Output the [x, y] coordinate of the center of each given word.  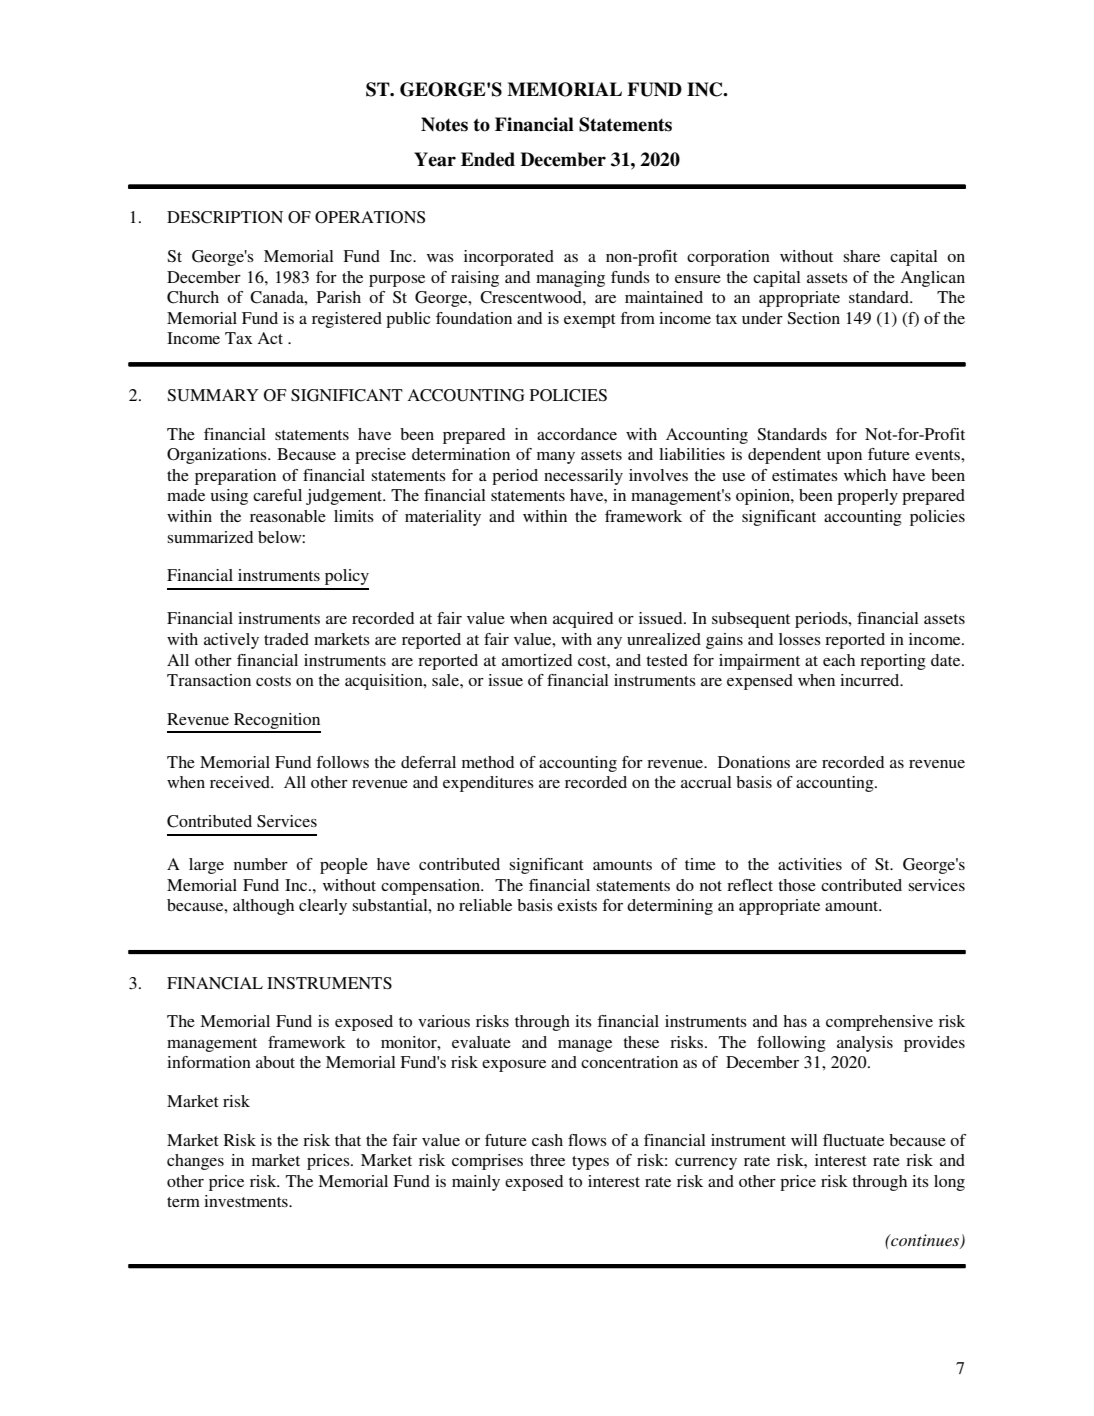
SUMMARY [213, 395]
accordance [577, 434]
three [547, 1160]
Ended [488, 159]
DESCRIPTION [225, 217]
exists [577, 905]
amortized [537, 660]
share [861, 256]
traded [286, 639]
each [839, 660]
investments [247, 1201]
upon [844, 458]
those [797, 885]
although [263, 907]
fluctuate [853, 1140]
